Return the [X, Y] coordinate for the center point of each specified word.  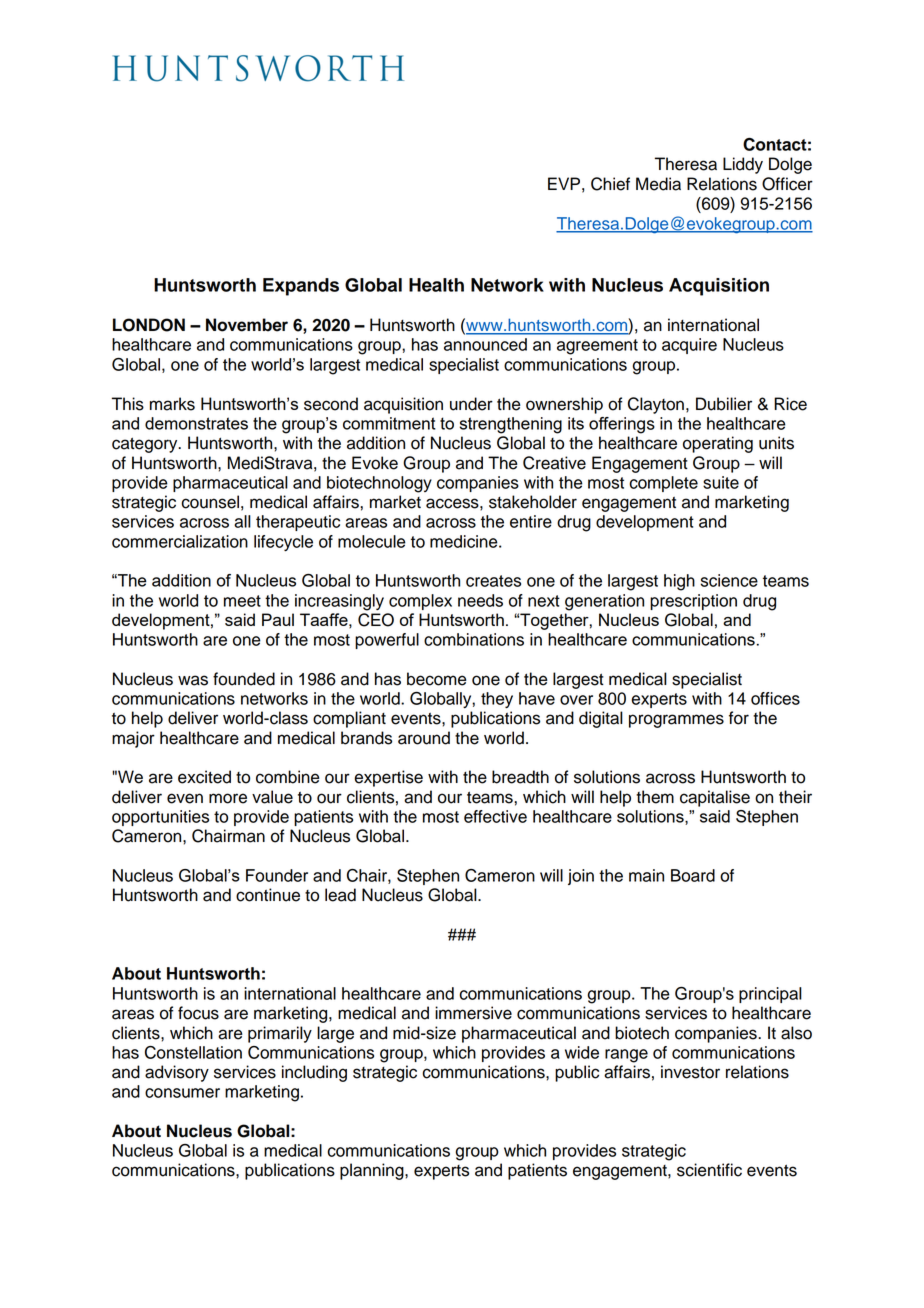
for [739, 718]
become [437, 679]
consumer [182, 1093]
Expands [301, 287]
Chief [610, 184]
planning [373, 1171]
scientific [709, 1170]
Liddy [743, 165]
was [193, 680]
